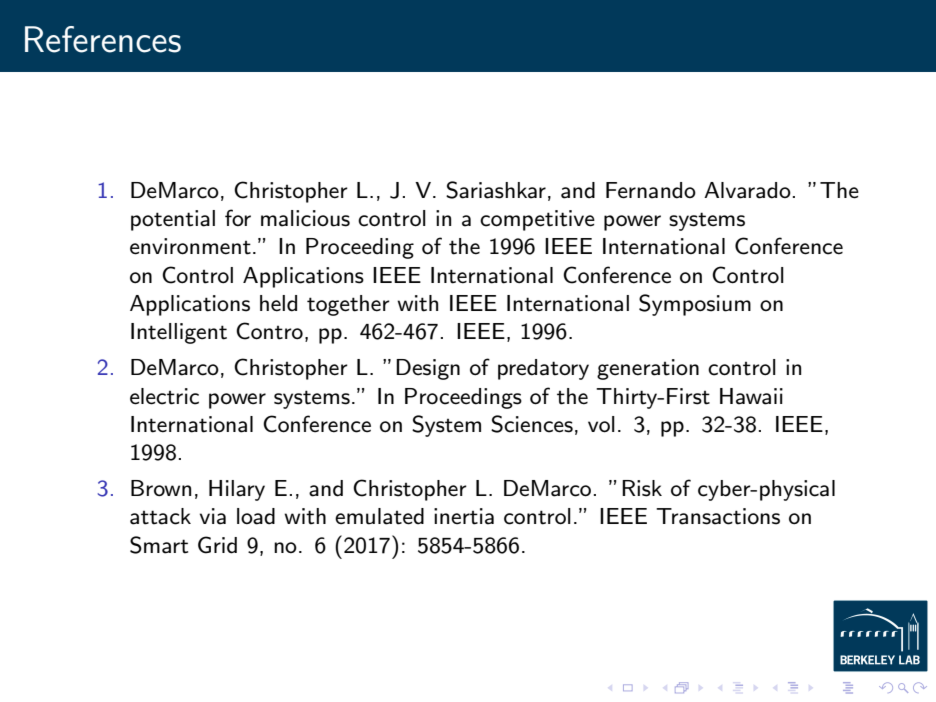 This image has width=936, height=702. I want to click on competitive, so click(537, 220).
